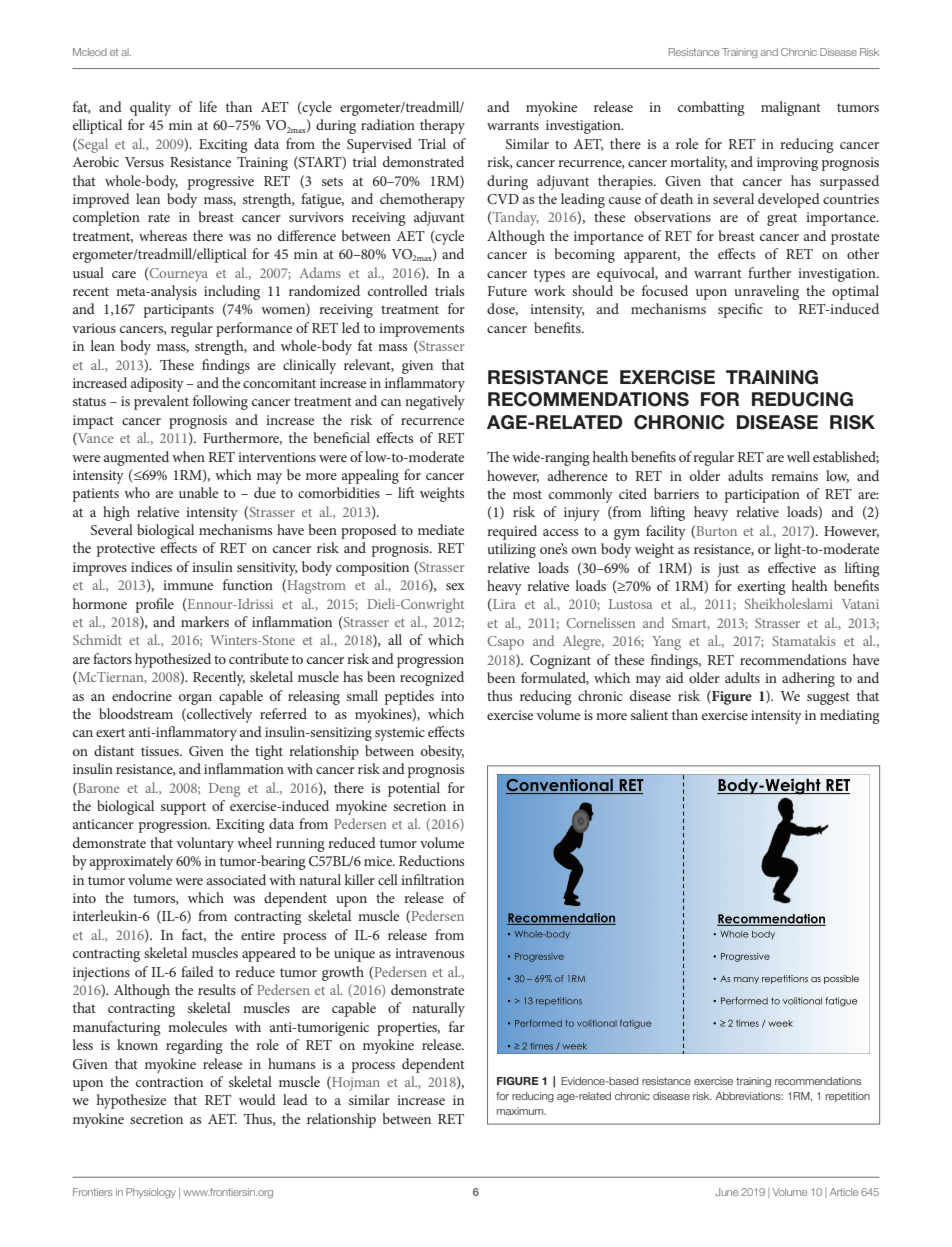  I want to click on unraveling, so click(766, 292).
